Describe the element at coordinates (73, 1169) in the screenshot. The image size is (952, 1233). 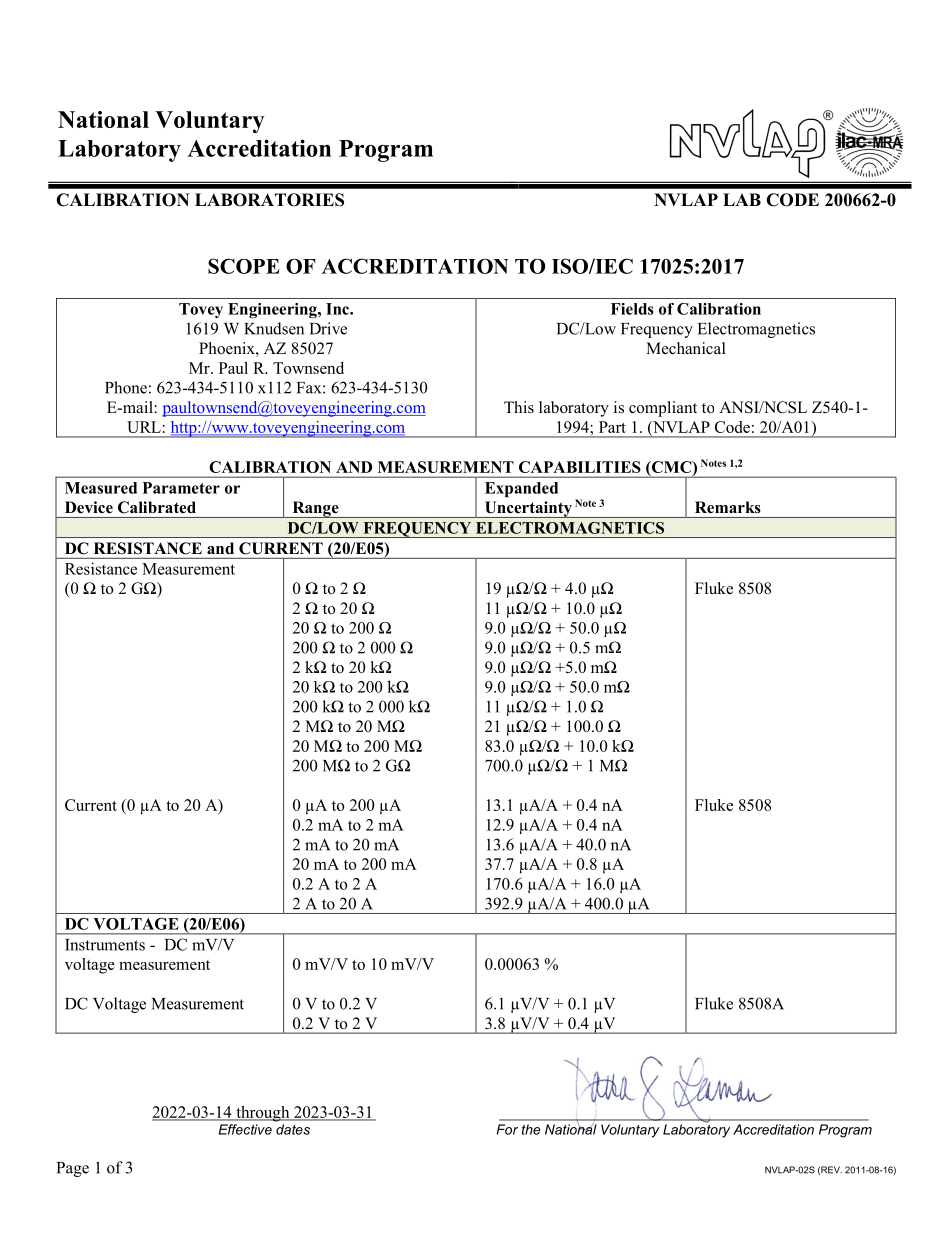
I see `Page` at that location.
